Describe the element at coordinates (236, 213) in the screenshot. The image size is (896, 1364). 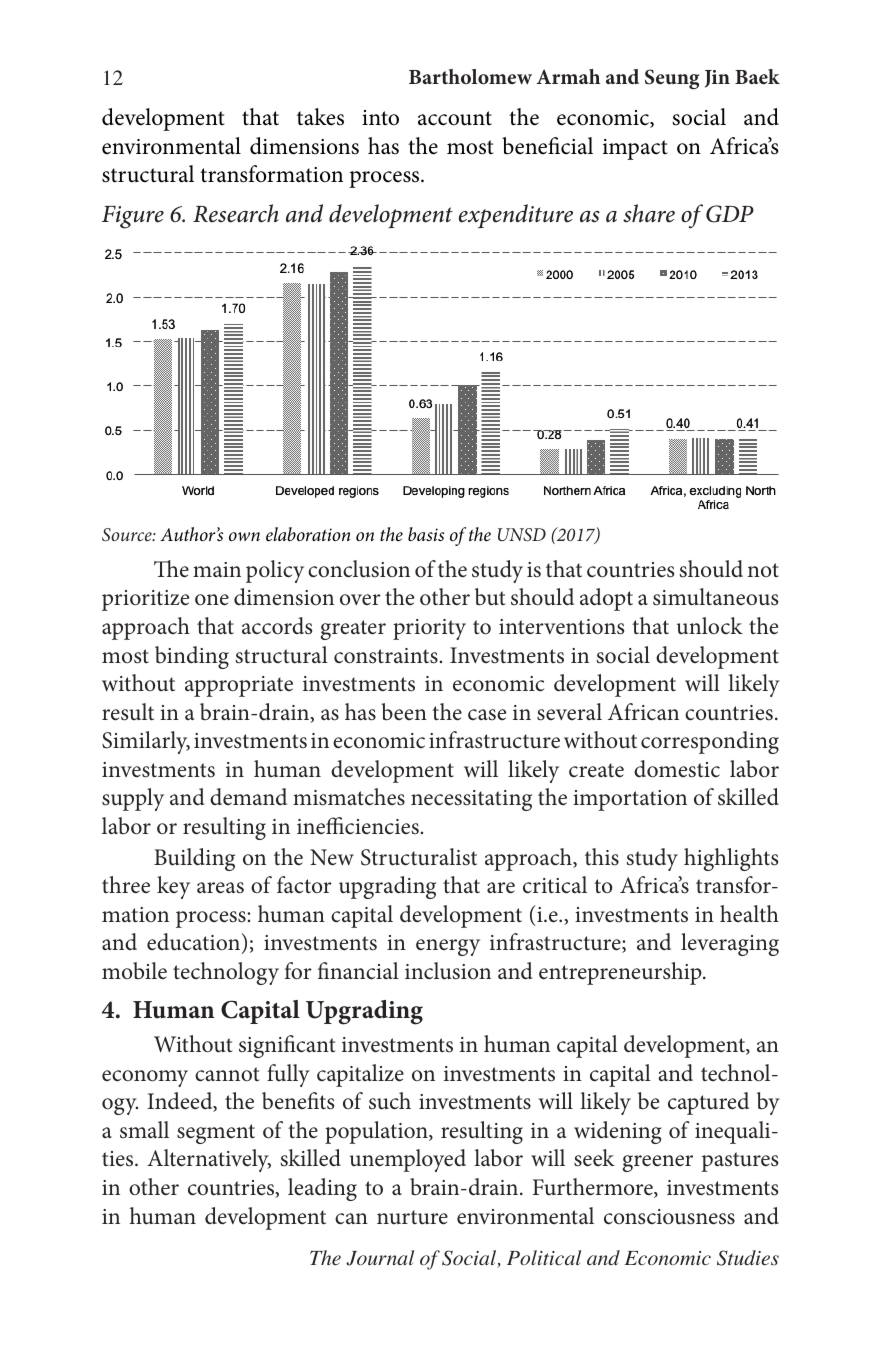
I see `Research` at that location.
